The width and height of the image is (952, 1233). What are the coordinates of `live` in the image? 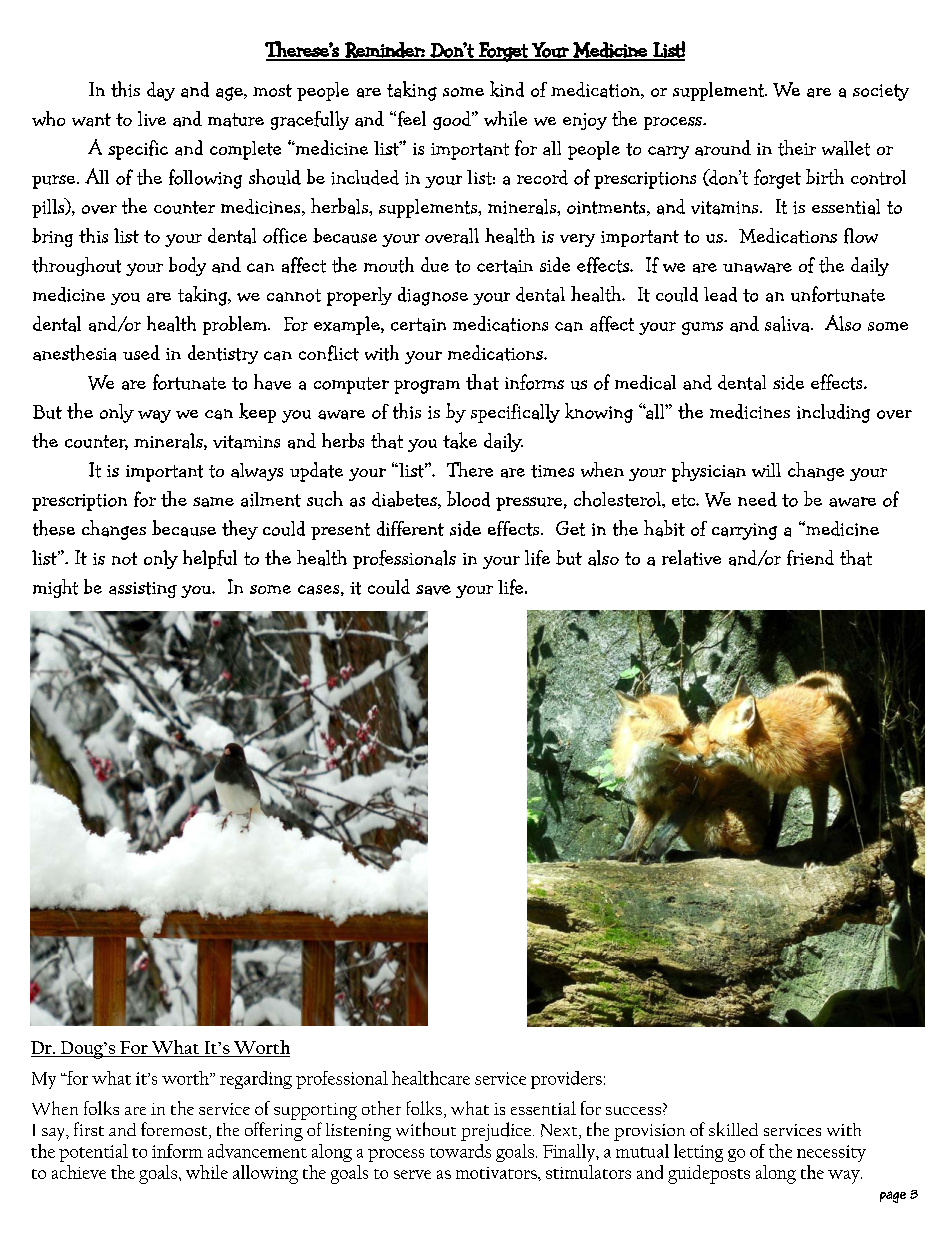 It's located at (152, 118).
